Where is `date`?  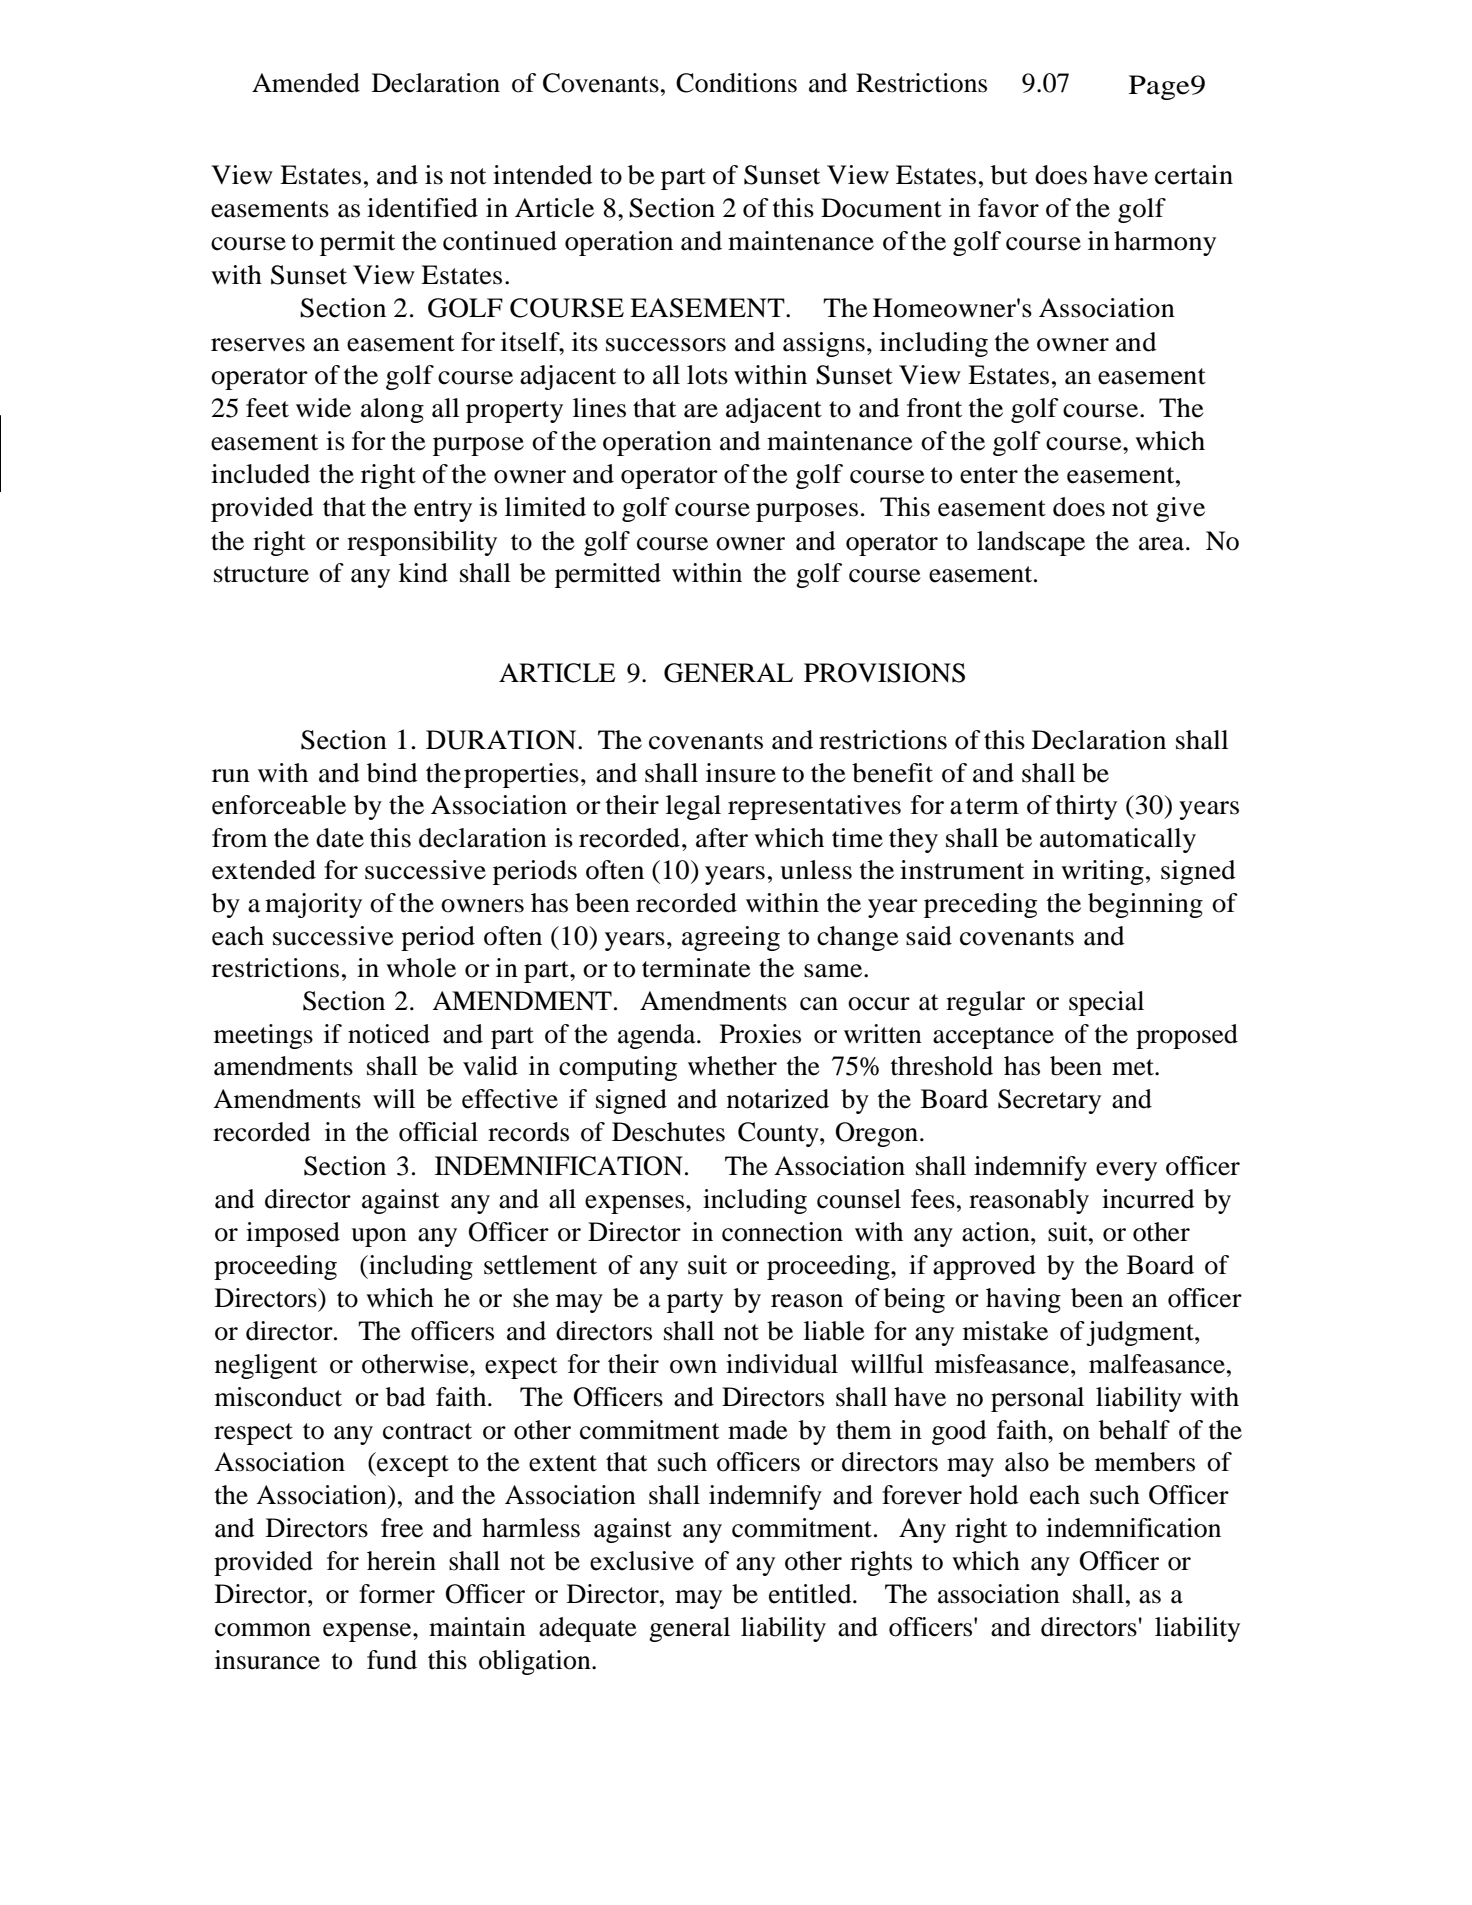
date is located at coordinates (340, 838).
